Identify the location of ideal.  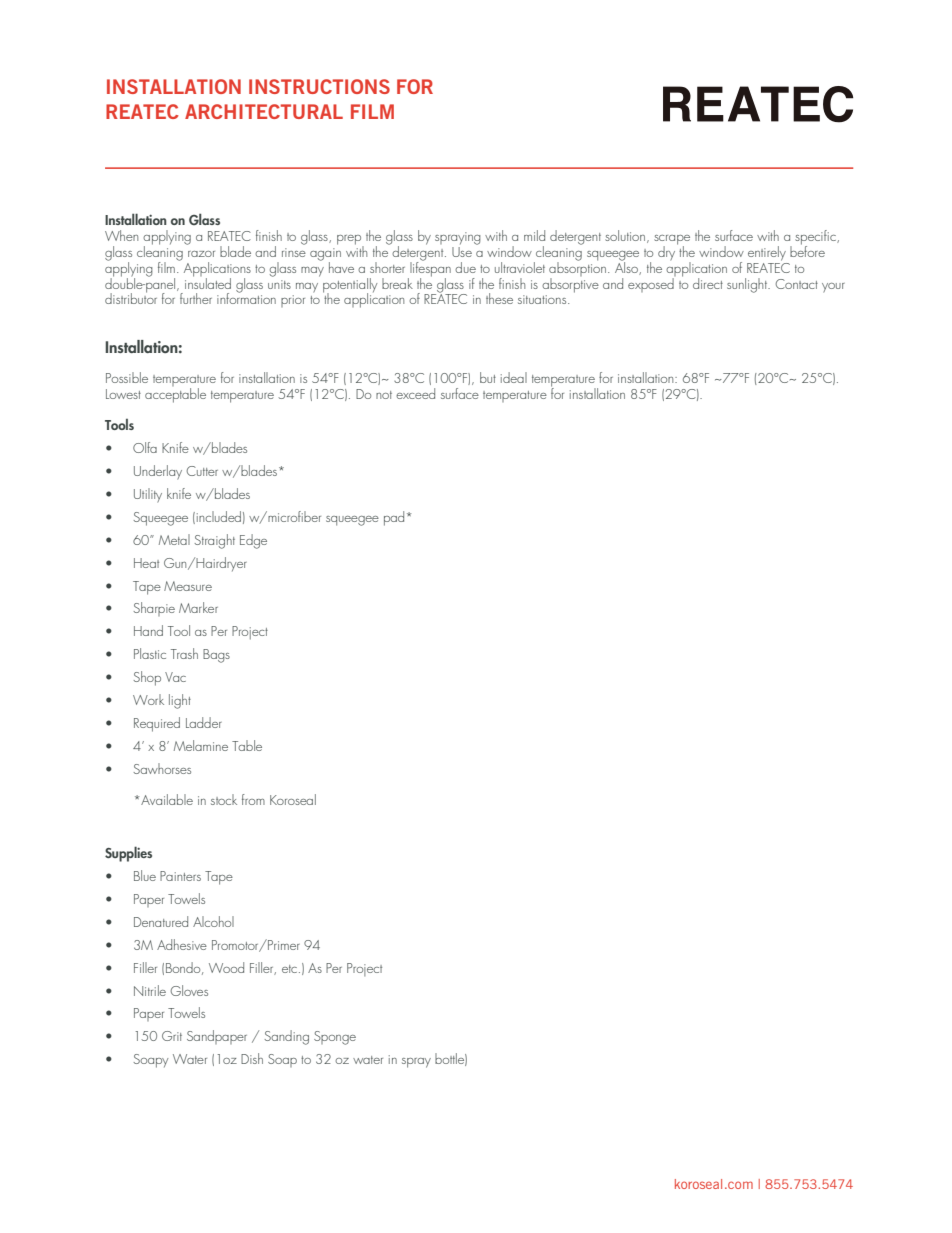
(514, 377).
